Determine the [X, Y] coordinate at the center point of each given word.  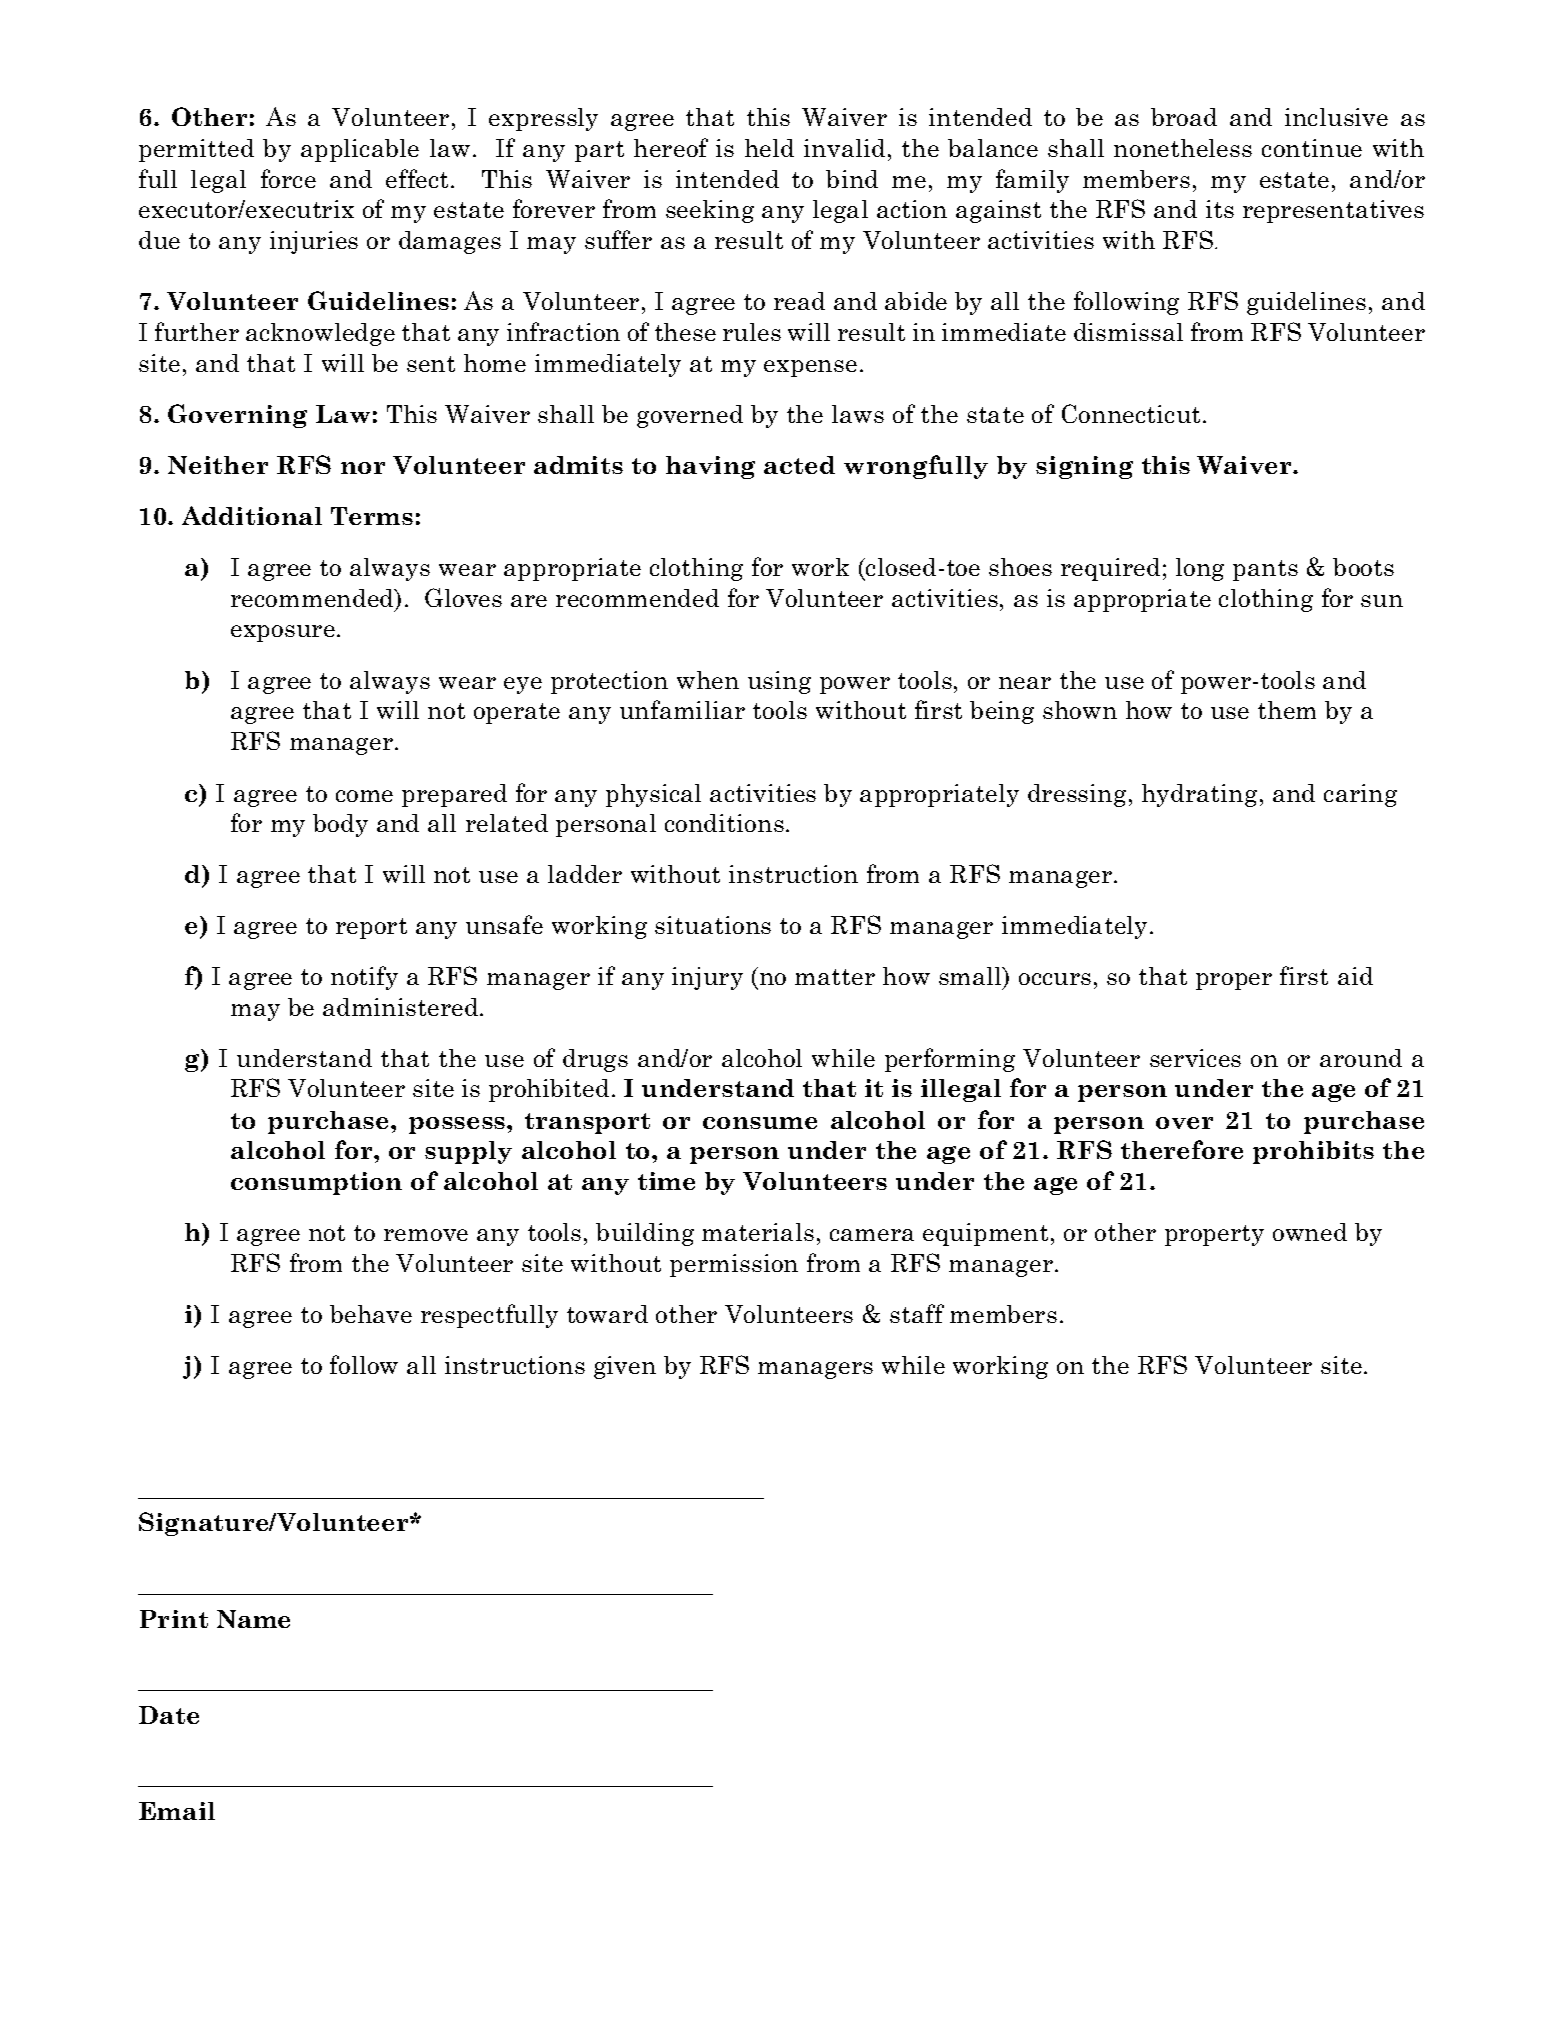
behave [371, 1314]
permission [734, 1265]
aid [1355, 976]
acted [799, 465]
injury [707, 978]
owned [1310, 1232]
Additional [252, 515]
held [769, 148]
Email [177, 1811]
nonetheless [1183, 148]
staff [917, 1313]
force [288, 178]
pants [1265, 570]
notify [364, 978]
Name [253, 1619]
